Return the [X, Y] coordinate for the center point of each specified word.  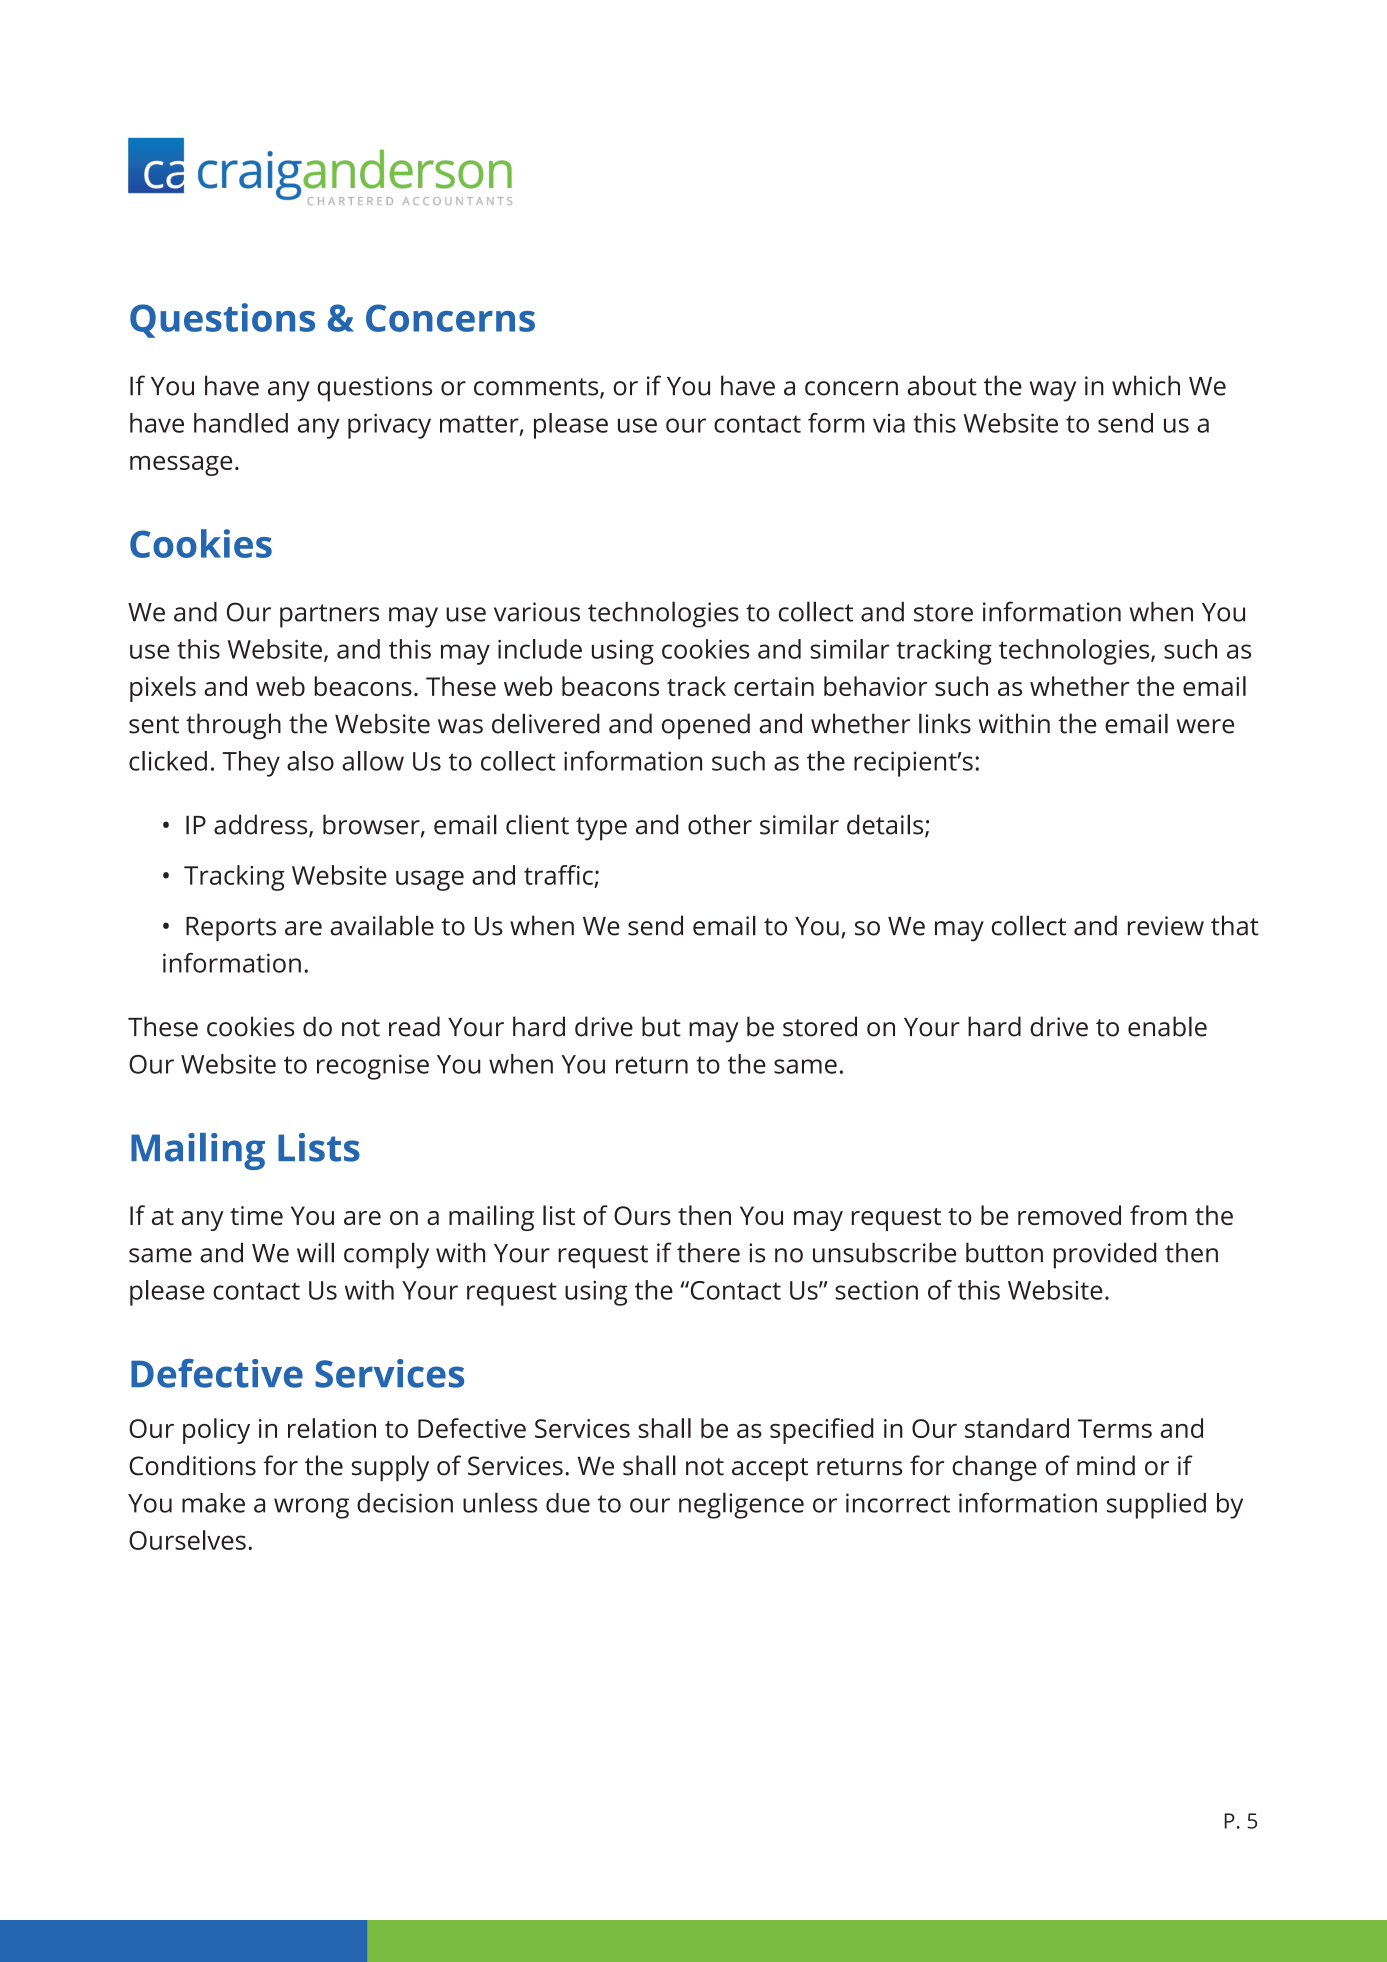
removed [1069, 1215]
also [310, 761]
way [1053, 391]
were [1205, 726]
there [708, 1252]
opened [706, 726]
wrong [311, 1508]
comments [537, 388]
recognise [373, 1067]
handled [241, 423]
